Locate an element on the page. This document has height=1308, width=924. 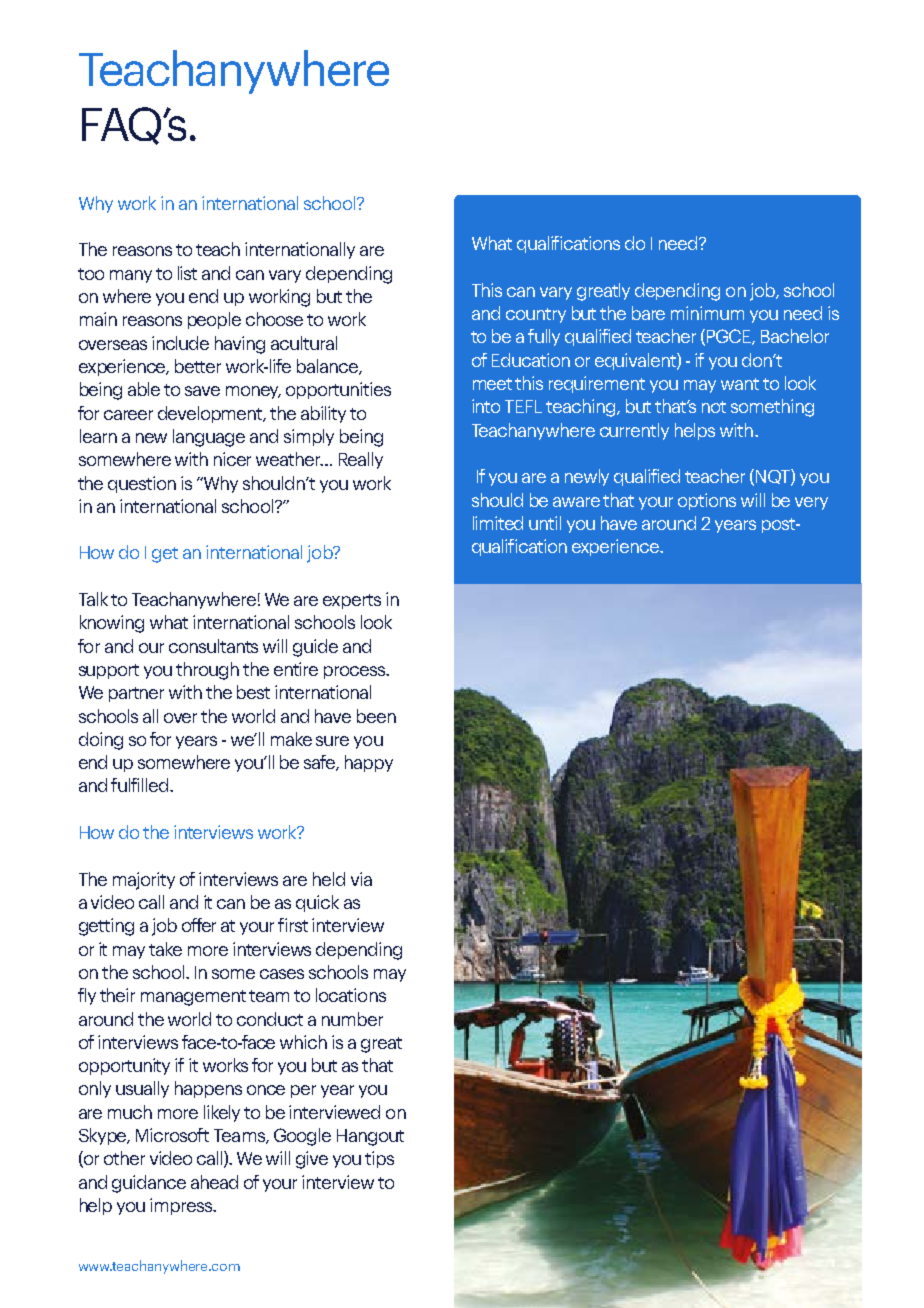
country is located at coordinates (536, 315).
